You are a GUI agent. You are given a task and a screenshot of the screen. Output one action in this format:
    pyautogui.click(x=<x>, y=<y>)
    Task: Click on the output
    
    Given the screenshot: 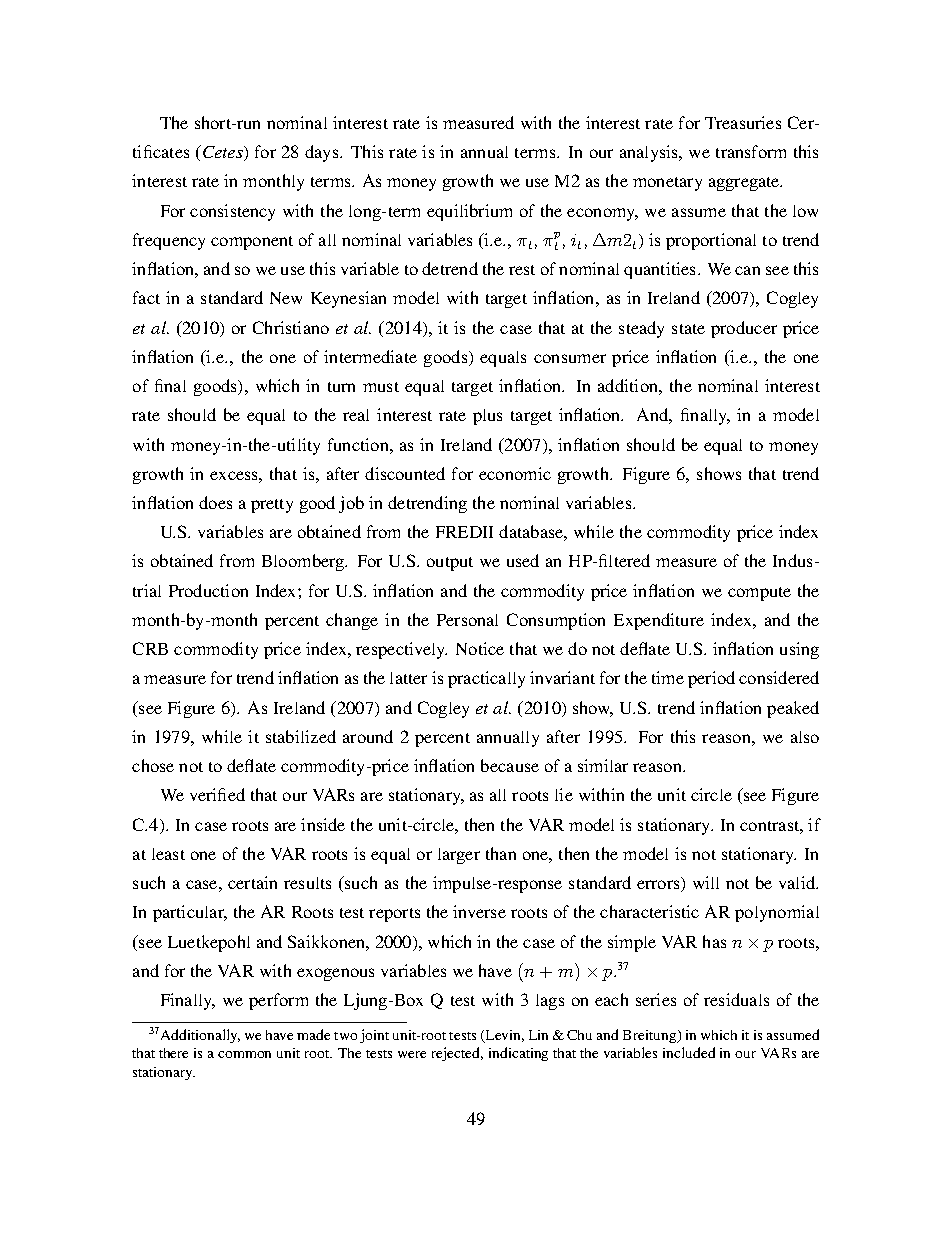 What is the action you would take?
    pyautogui.click(x=450, y=564)
